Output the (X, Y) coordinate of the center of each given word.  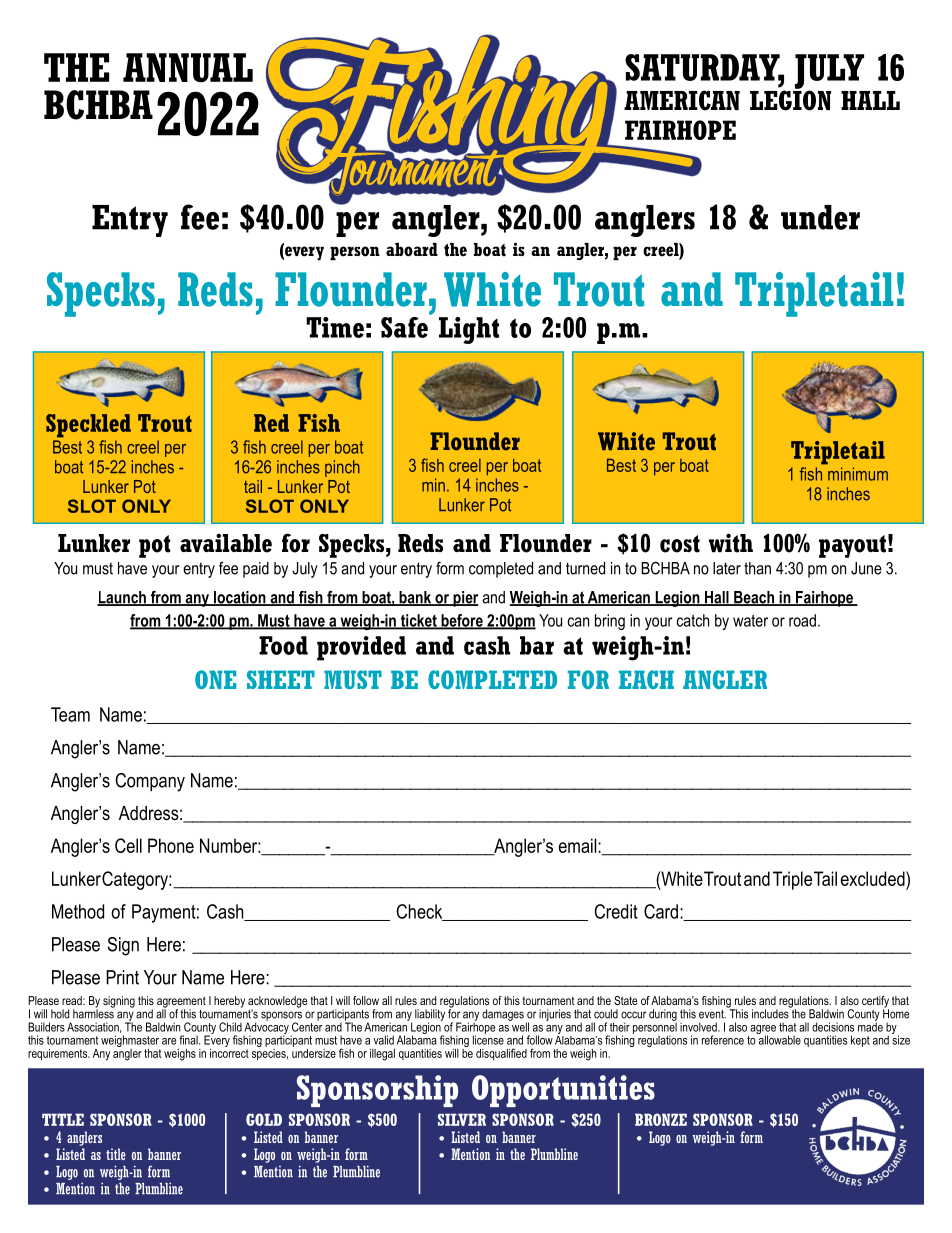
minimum (858, 474)
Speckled (88, 426)
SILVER (462, 1119)
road (802, 620)
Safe (405, 326)
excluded (874, 878)
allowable (779, 1039)
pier (464, 599)
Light (469, 330)
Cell (128, 845)
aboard (412, 250)
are (169, 1041)
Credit (616, 911)
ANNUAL (188, 67)
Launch (122, 598)
